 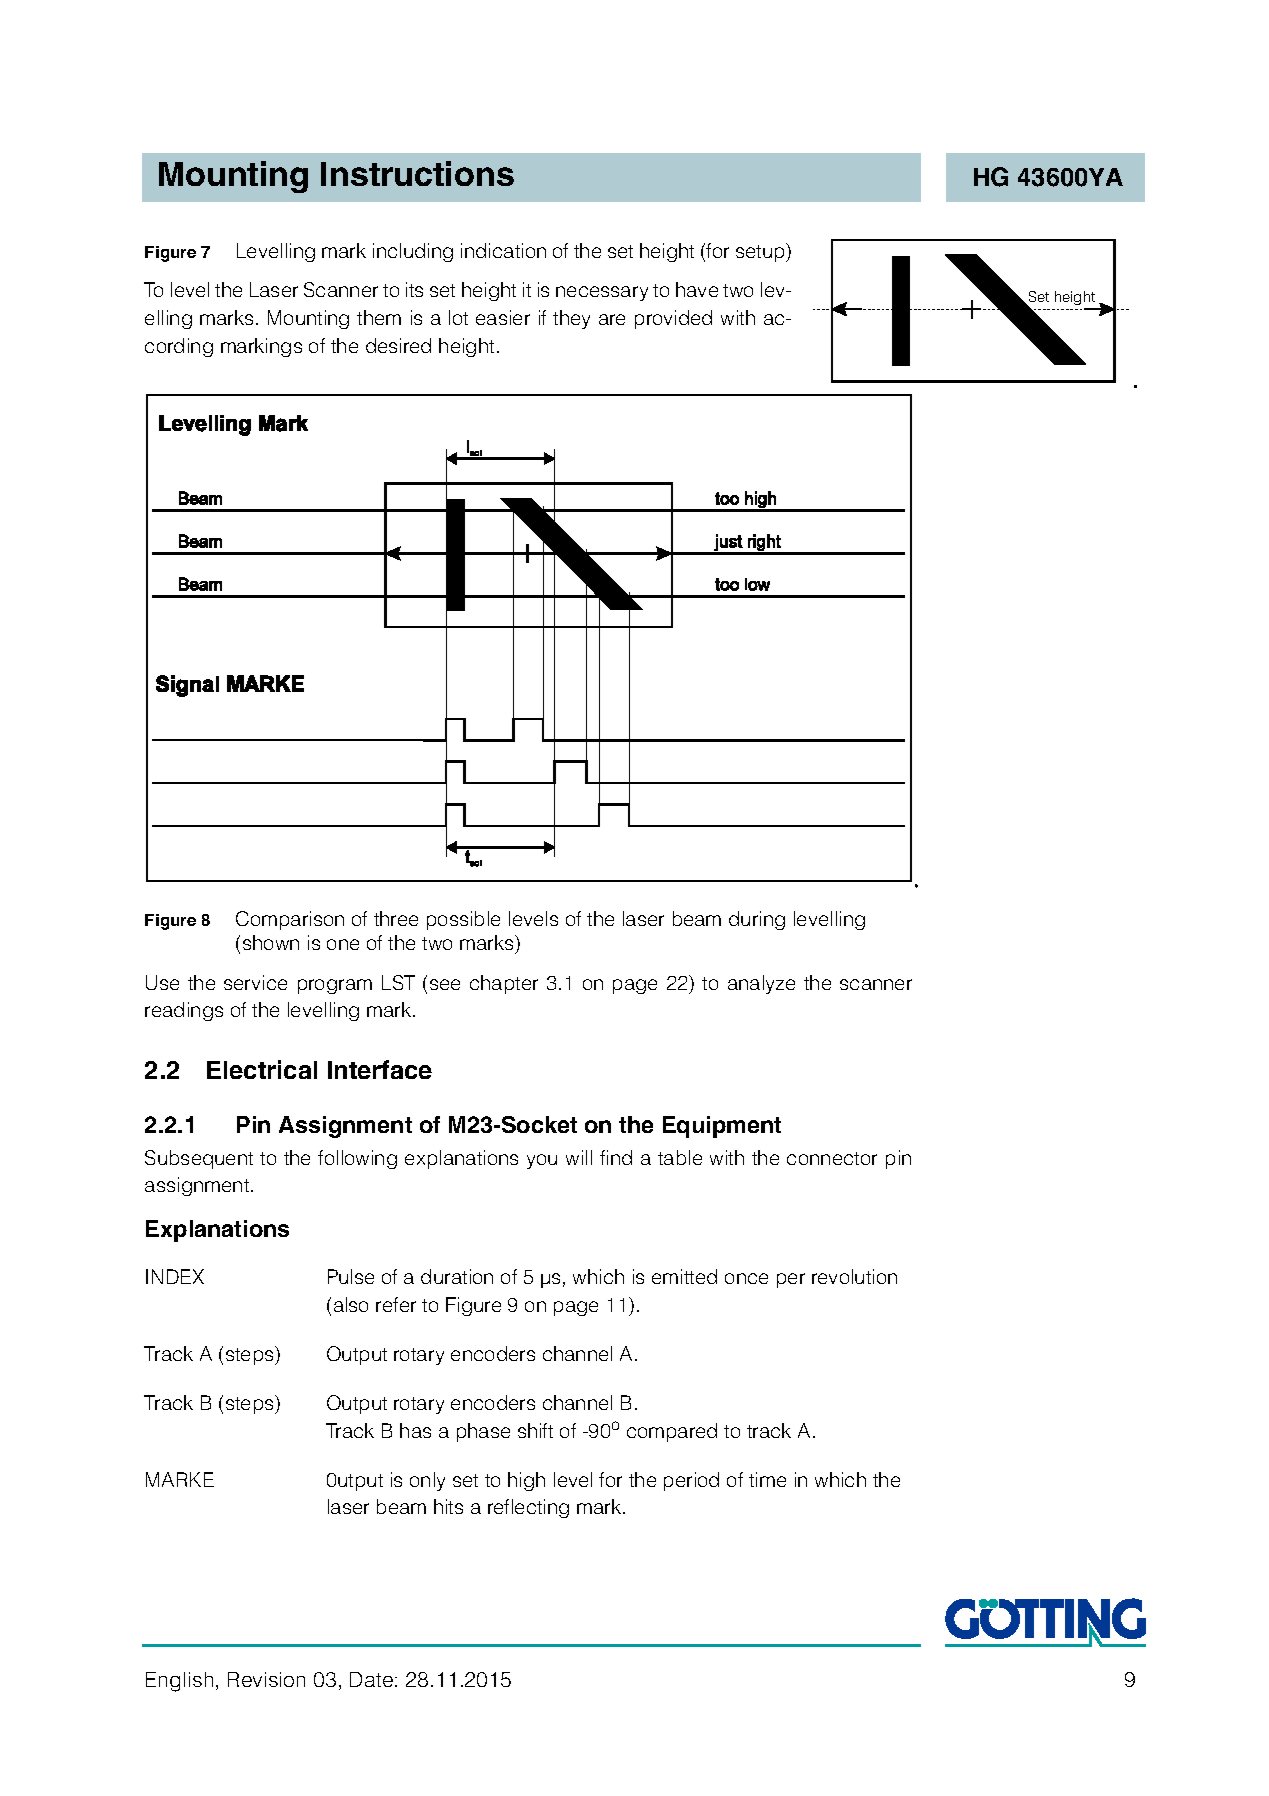 I want to click on setup, so click(x=761, y=252).
